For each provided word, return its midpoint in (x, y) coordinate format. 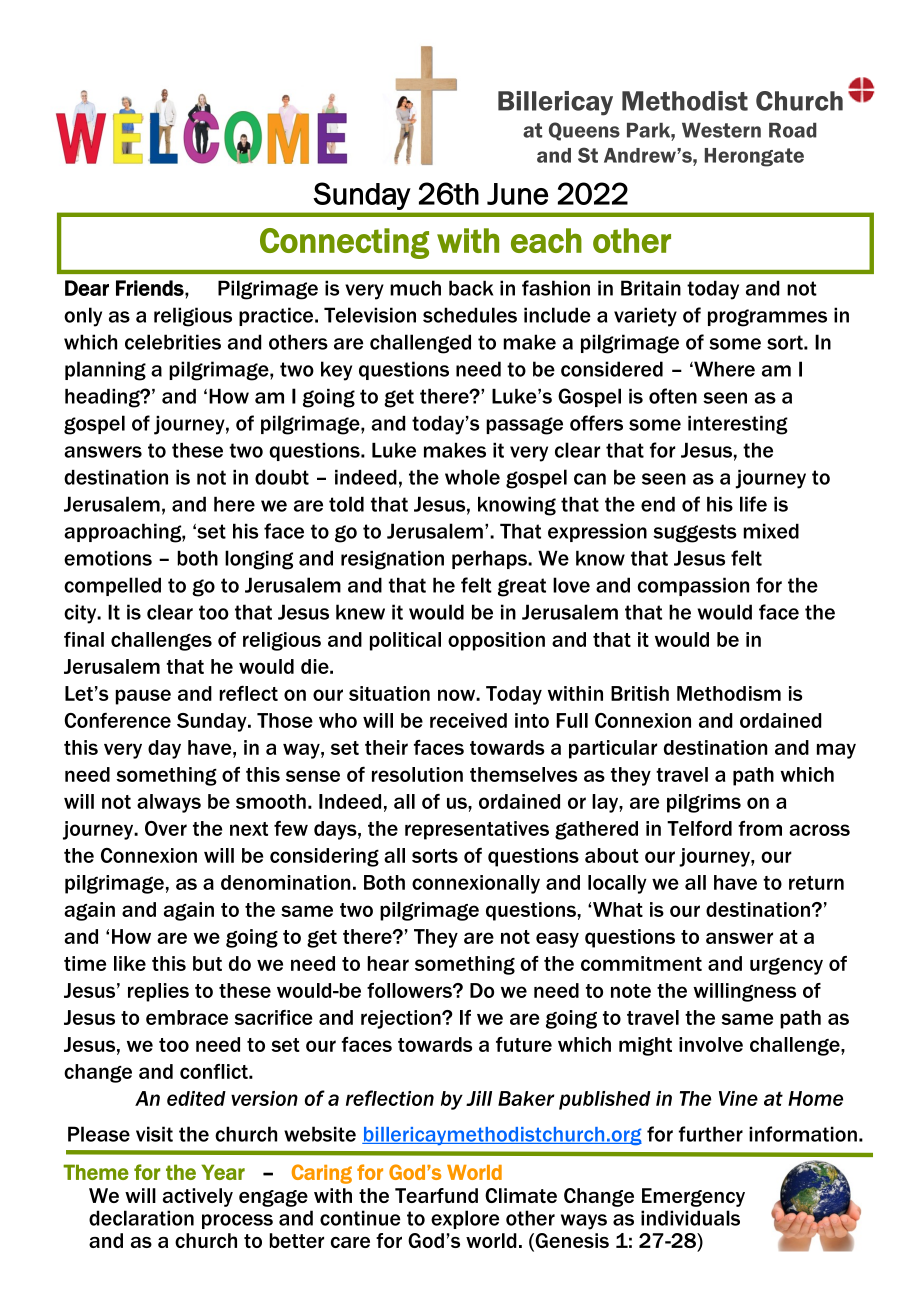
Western (721, 130)
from (760, 828)
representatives (477, 830)
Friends (151, 288)
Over (166, 828)
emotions (108, 558)
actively (198, 1197)
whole (472, 477)
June (517, 194)
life (753, 504)
